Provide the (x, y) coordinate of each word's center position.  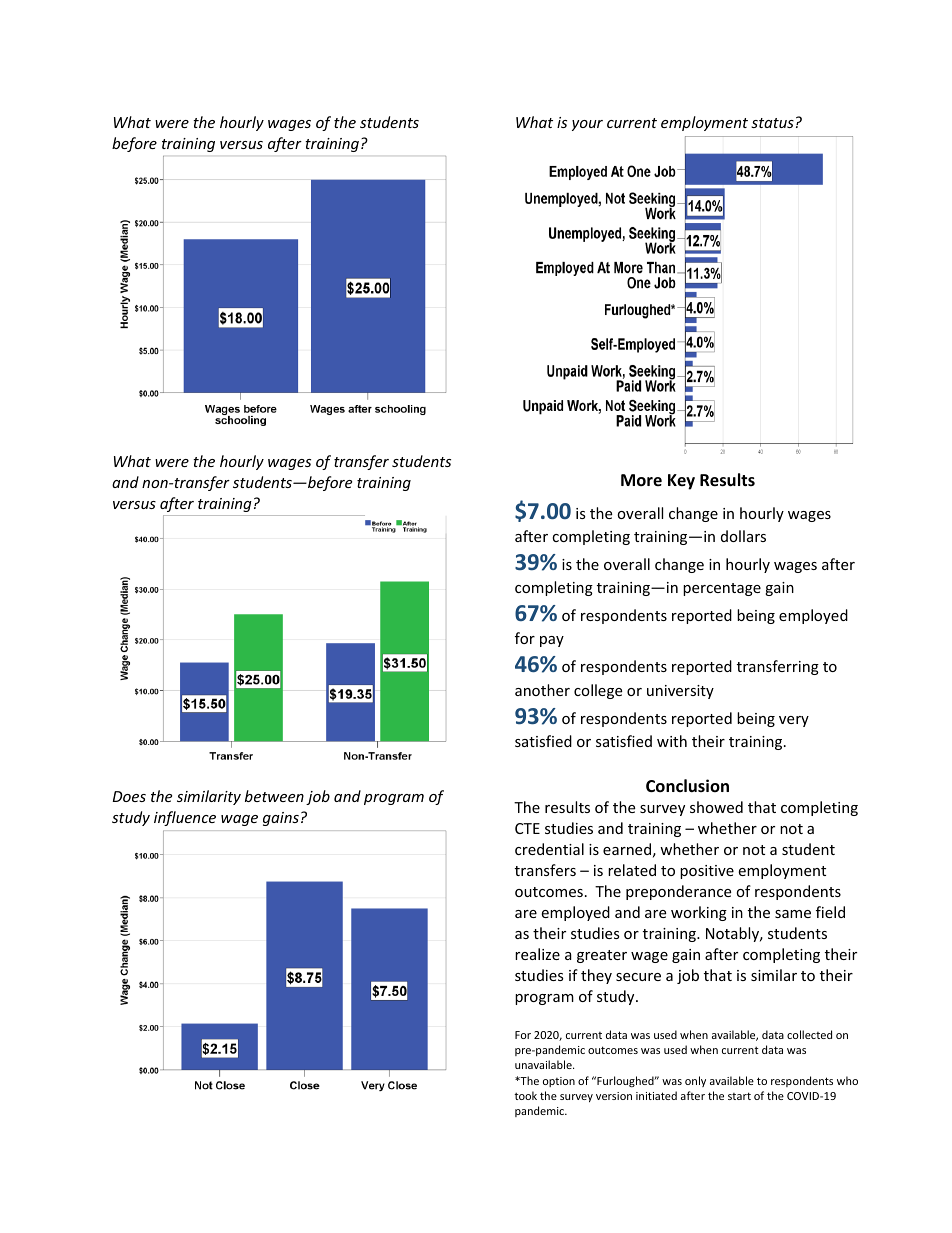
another (542, 690)
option (559, 1082)
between (274, 796)
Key (681, 482)
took (525, 1095)
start (739, 1096)
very (794, 721)
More (641, 480)
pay (552, 641)
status (772, 123)
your (587, 125)
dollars (743, 536)
